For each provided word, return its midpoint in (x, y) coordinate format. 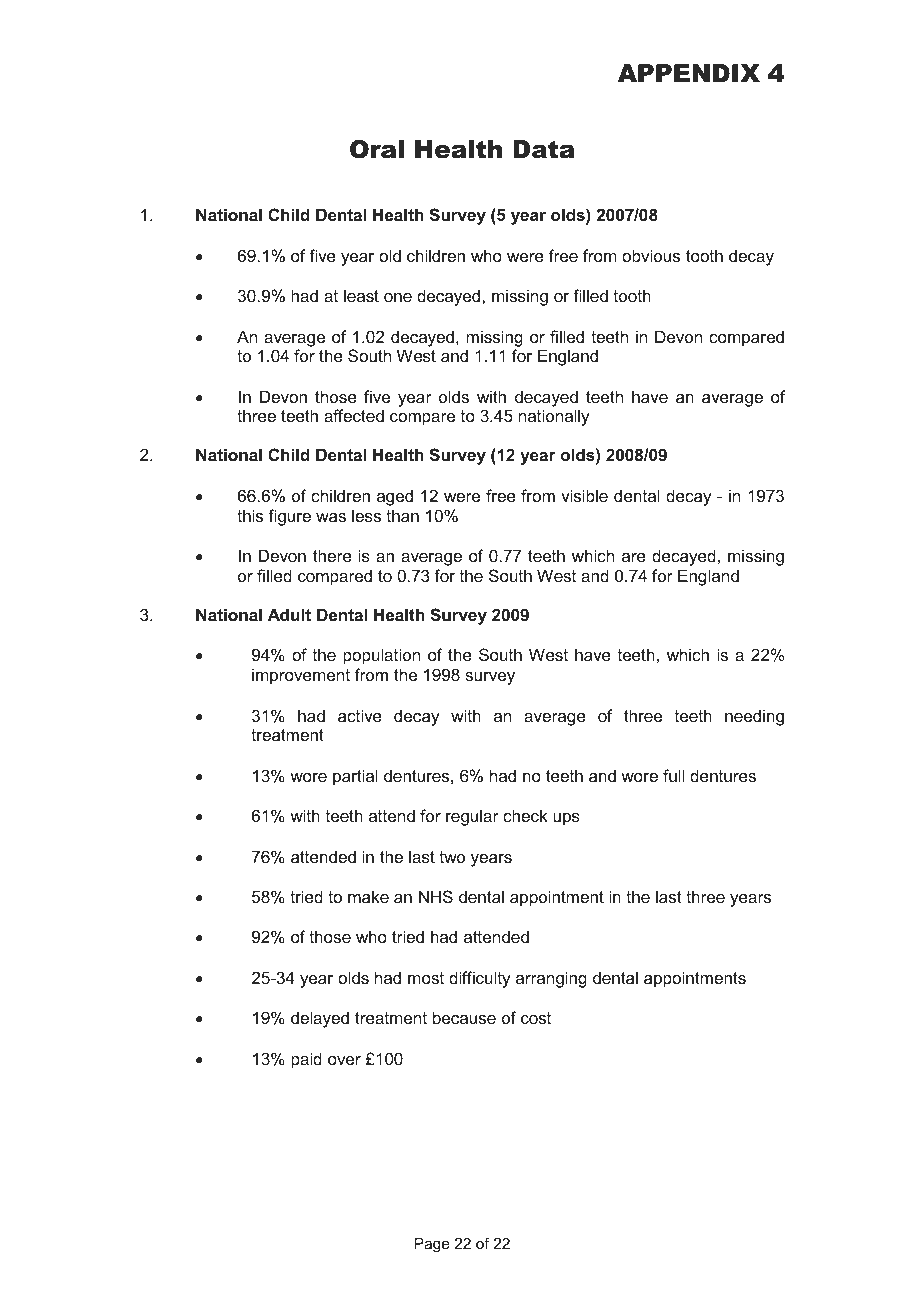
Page (432, 1245)
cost (536, 1018)
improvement (301, 676)
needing (754, 717)
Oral (377, 149)
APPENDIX (689, 73)
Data (544, 149)
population (381, 656)
